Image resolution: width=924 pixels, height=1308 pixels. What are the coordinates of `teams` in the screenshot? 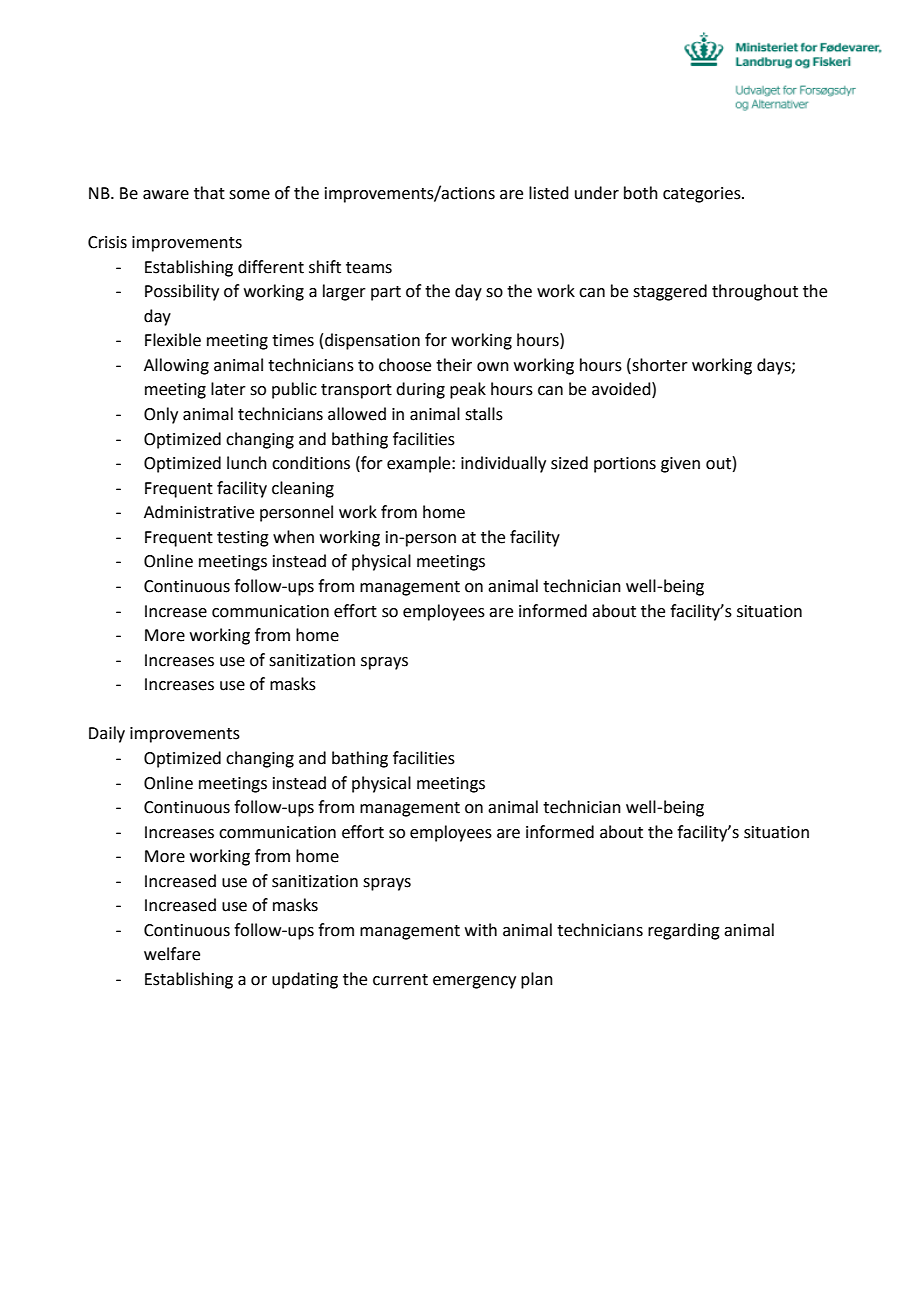 It's located at (369, 268).
